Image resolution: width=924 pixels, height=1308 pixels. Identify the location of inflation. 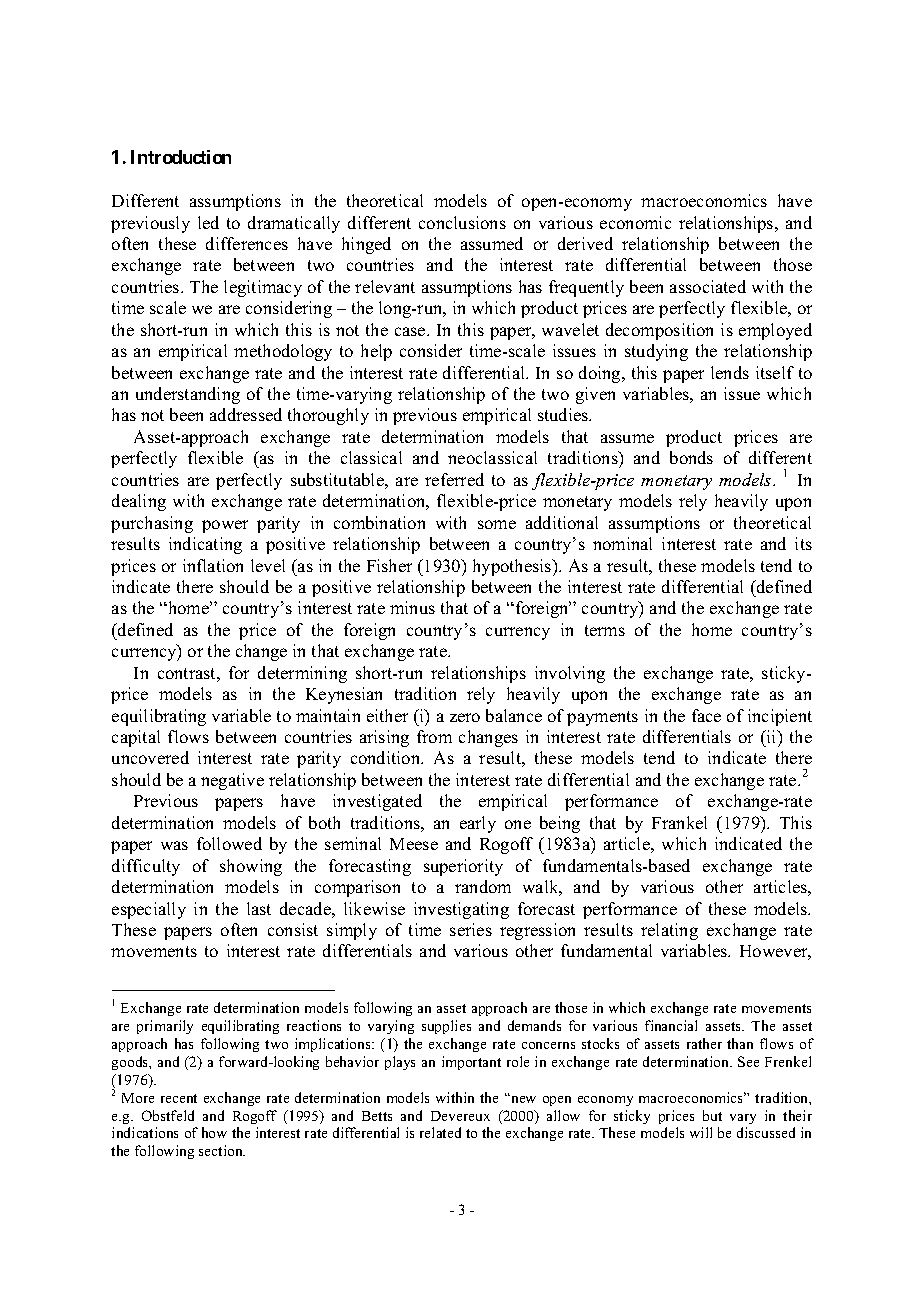
(213, 565).
